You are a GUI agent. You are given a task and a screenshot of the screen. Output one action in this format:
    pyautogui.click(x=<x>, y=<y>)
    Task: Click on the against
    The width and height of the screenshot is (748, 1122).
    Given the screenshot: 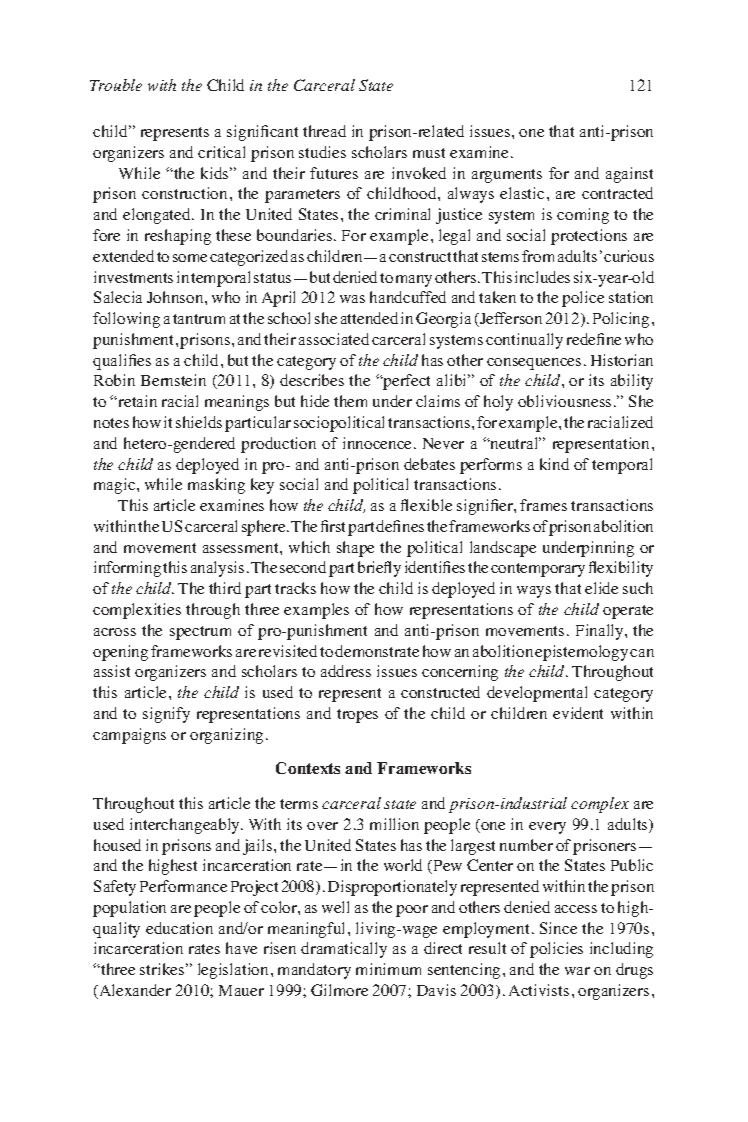 What is the action you would take?
    pyautogui.click(x=629, y=175)
